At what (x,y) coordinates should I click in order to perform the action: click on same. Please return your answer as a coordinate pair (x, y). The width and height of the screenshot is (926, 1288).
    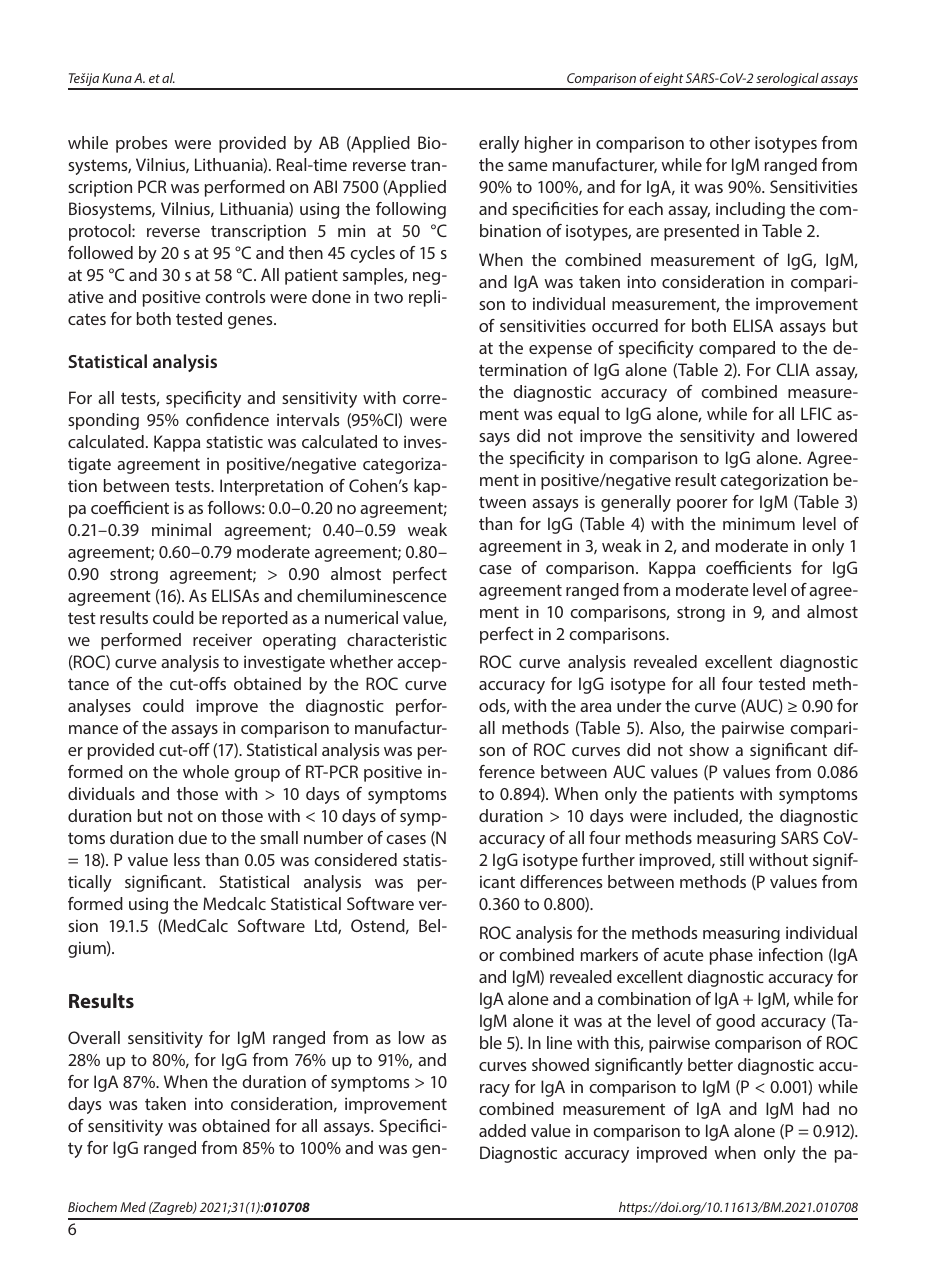
    Looking at the image, I should click on (527, 166).
